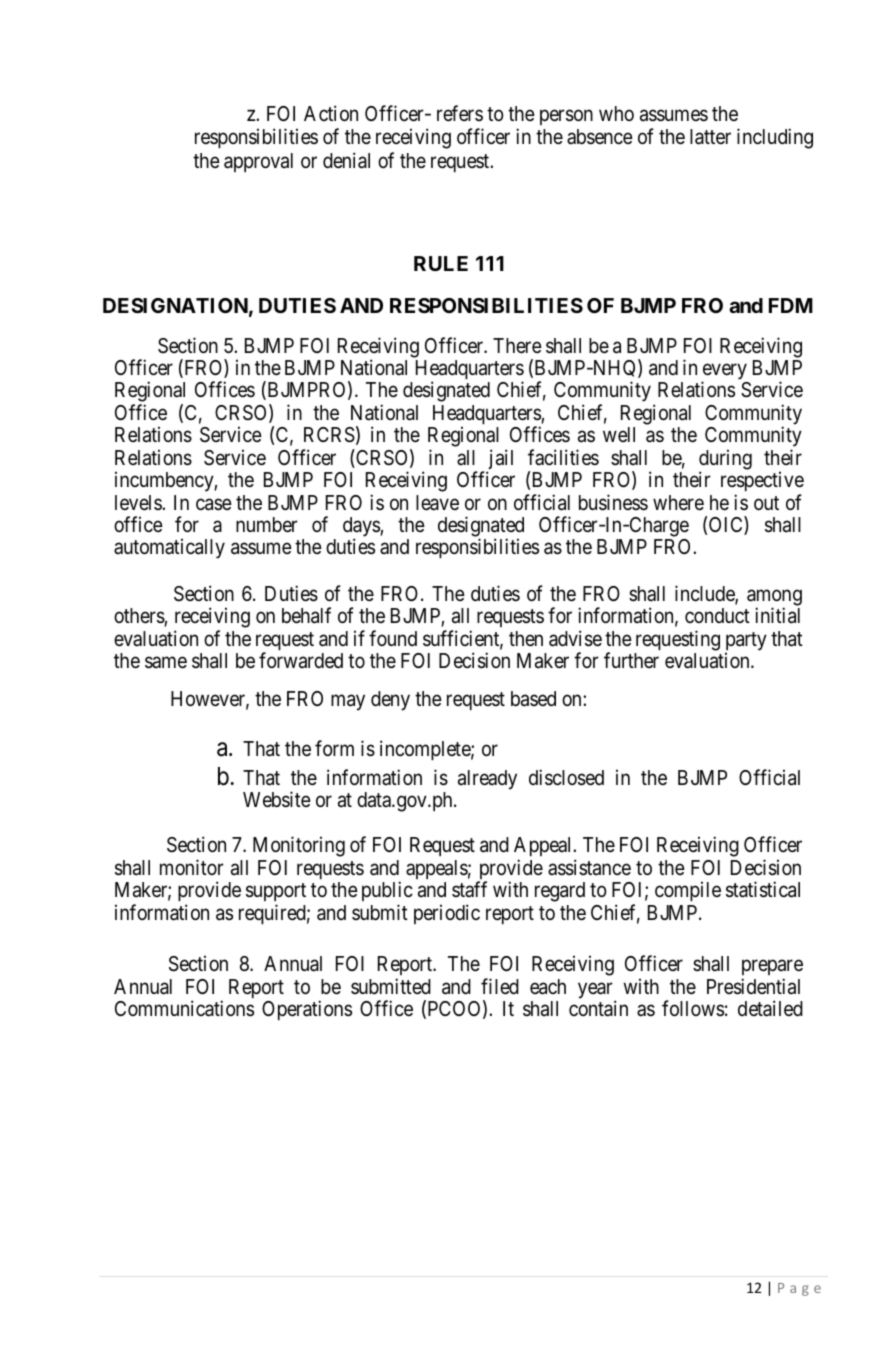 This document has height=1371, width=896. What do you see at coordinates (169, 548) in the document?
I see `automatically` at bounding box center [169, 548].
